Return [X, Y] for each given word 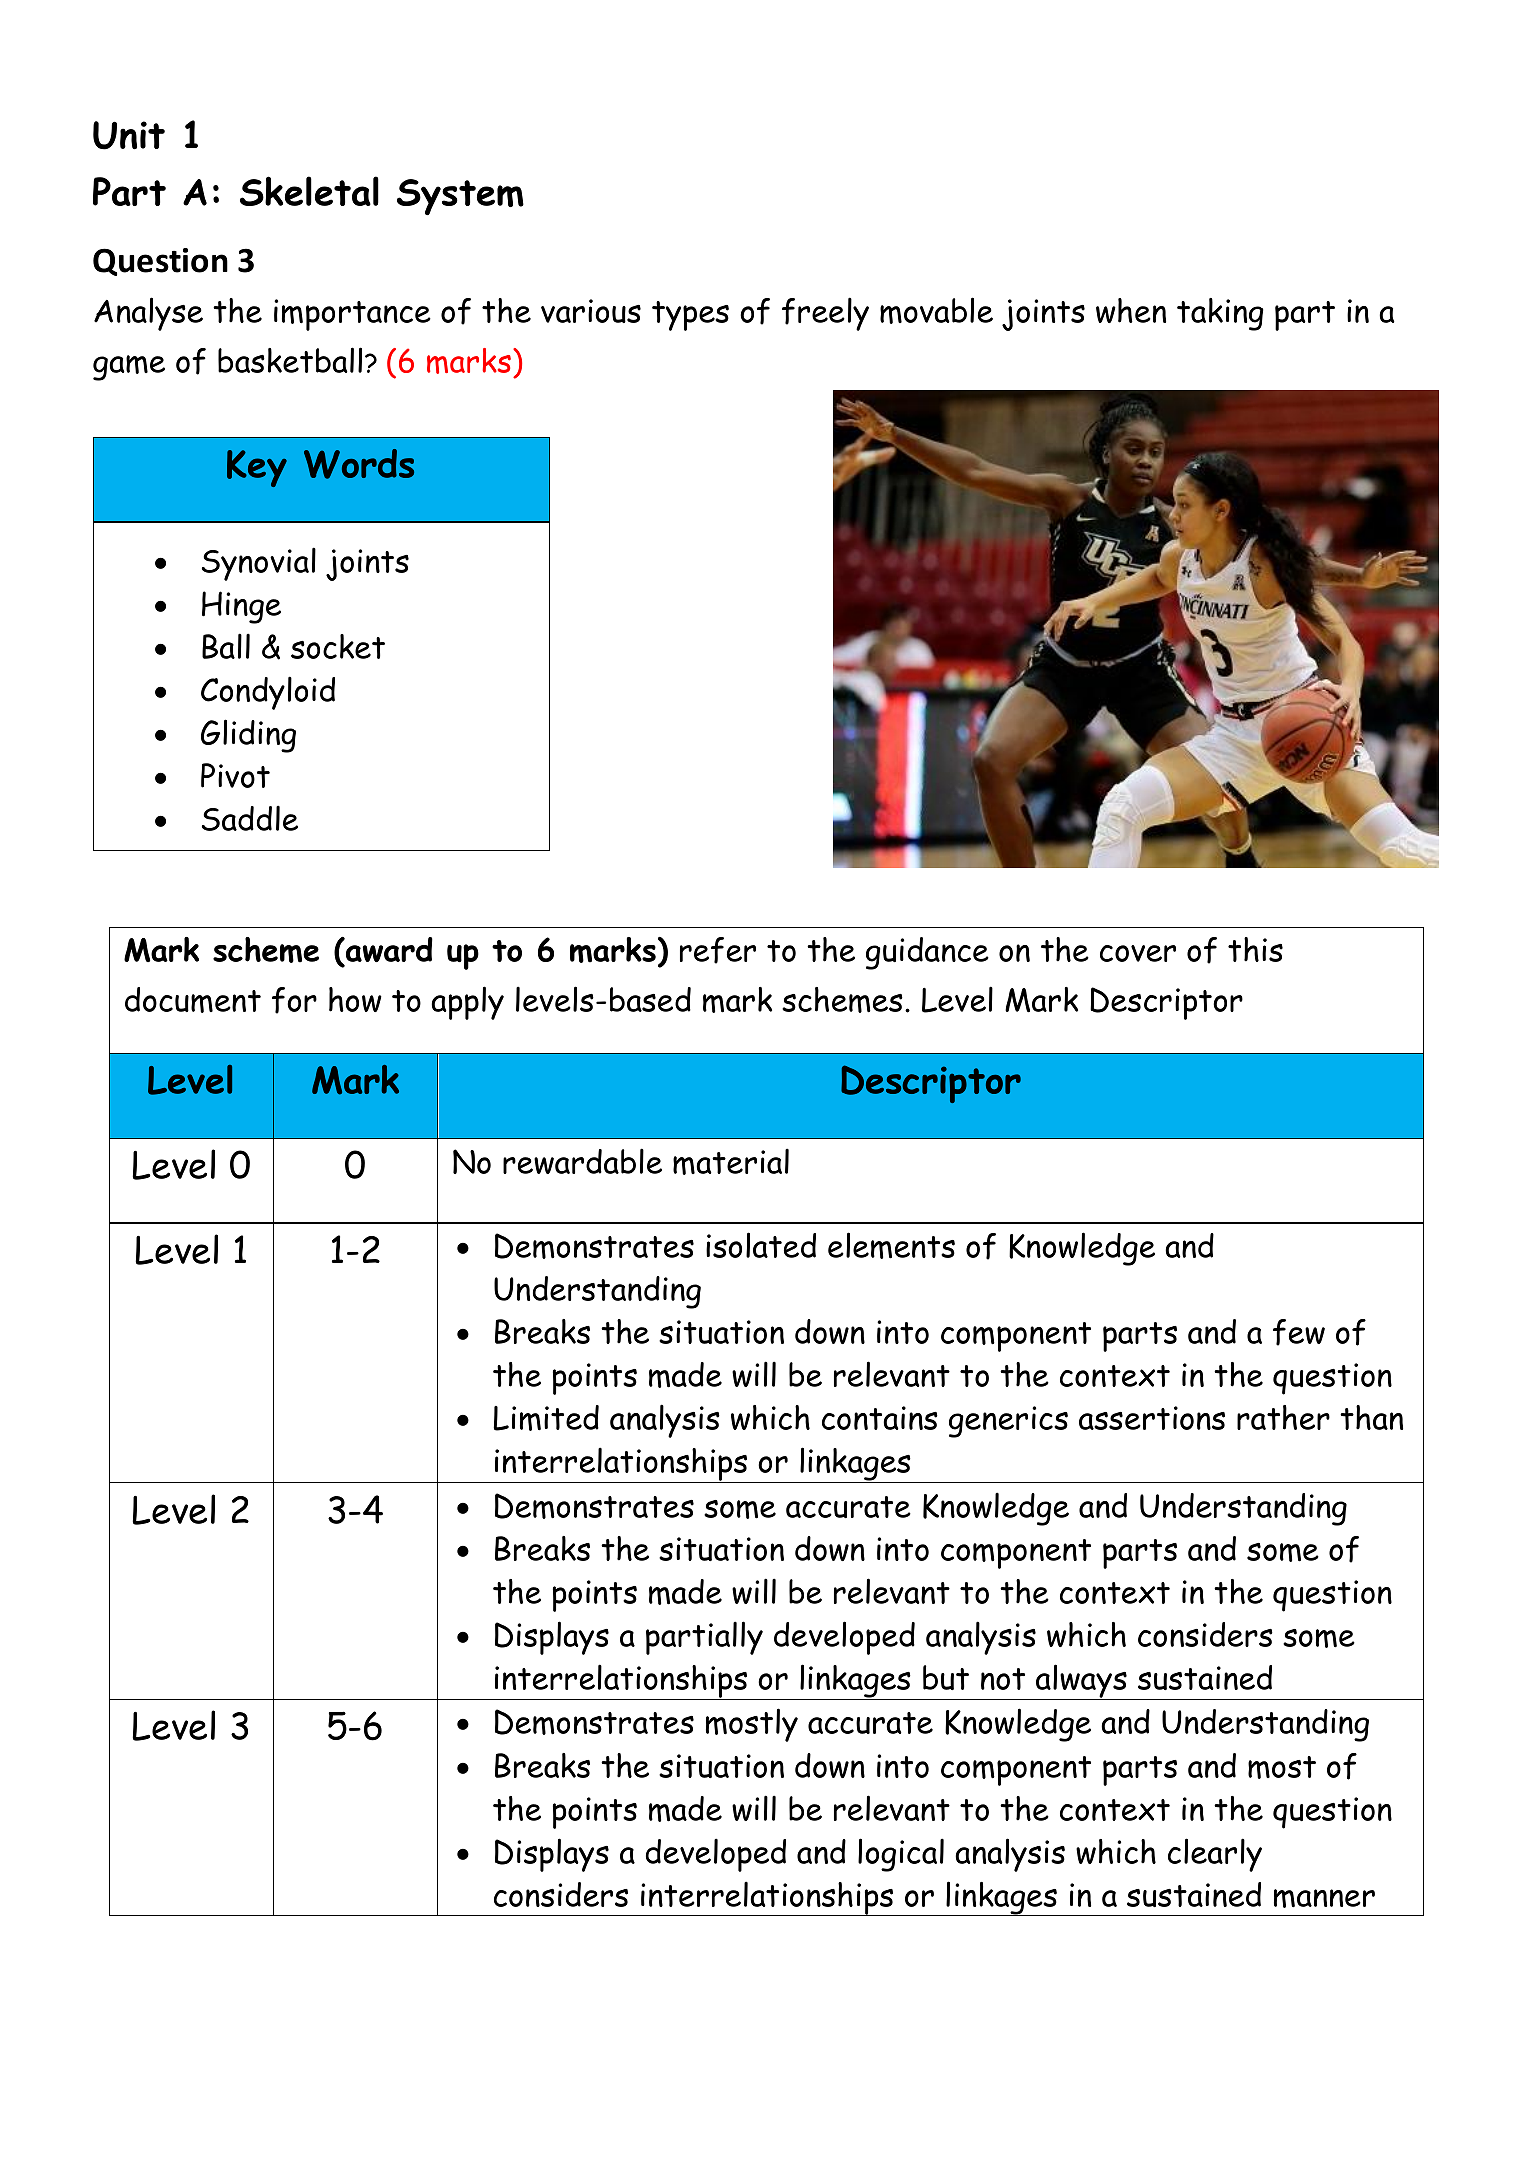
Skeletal [309, 191]
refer [718, 950]
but [946, 1677]
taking [1220, 314]
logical [901, 1855]
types [690, 316]
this [1255, 949]
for [294, 1000]
